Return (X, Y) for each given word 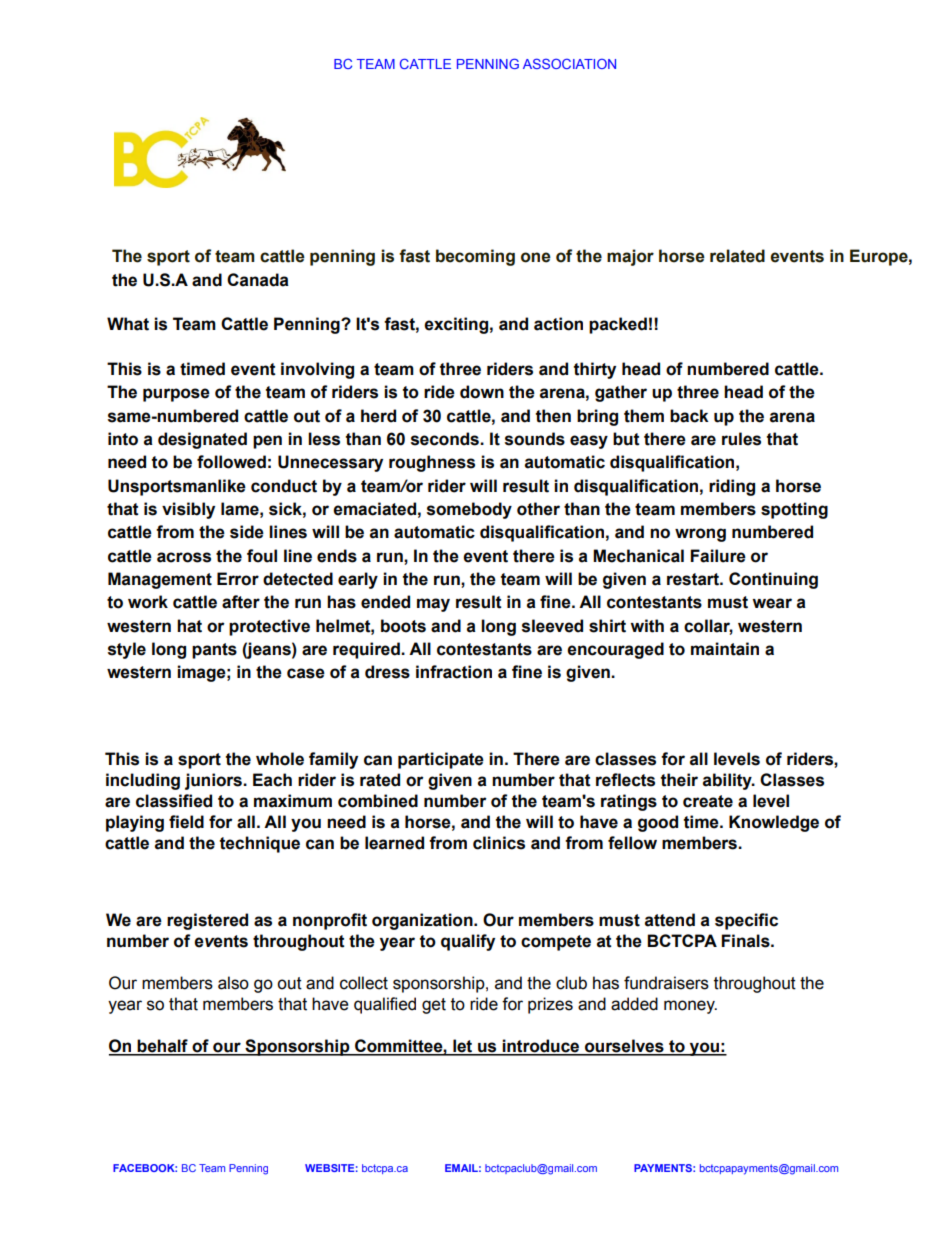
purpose (176, 395)
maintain (725, 649)
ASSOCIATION (569, 63)
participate (441, 760)
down (482, 392)
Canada (258, 280)
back (689, 416)
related (737, 256)
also (233, 983)
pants (214, 651)
